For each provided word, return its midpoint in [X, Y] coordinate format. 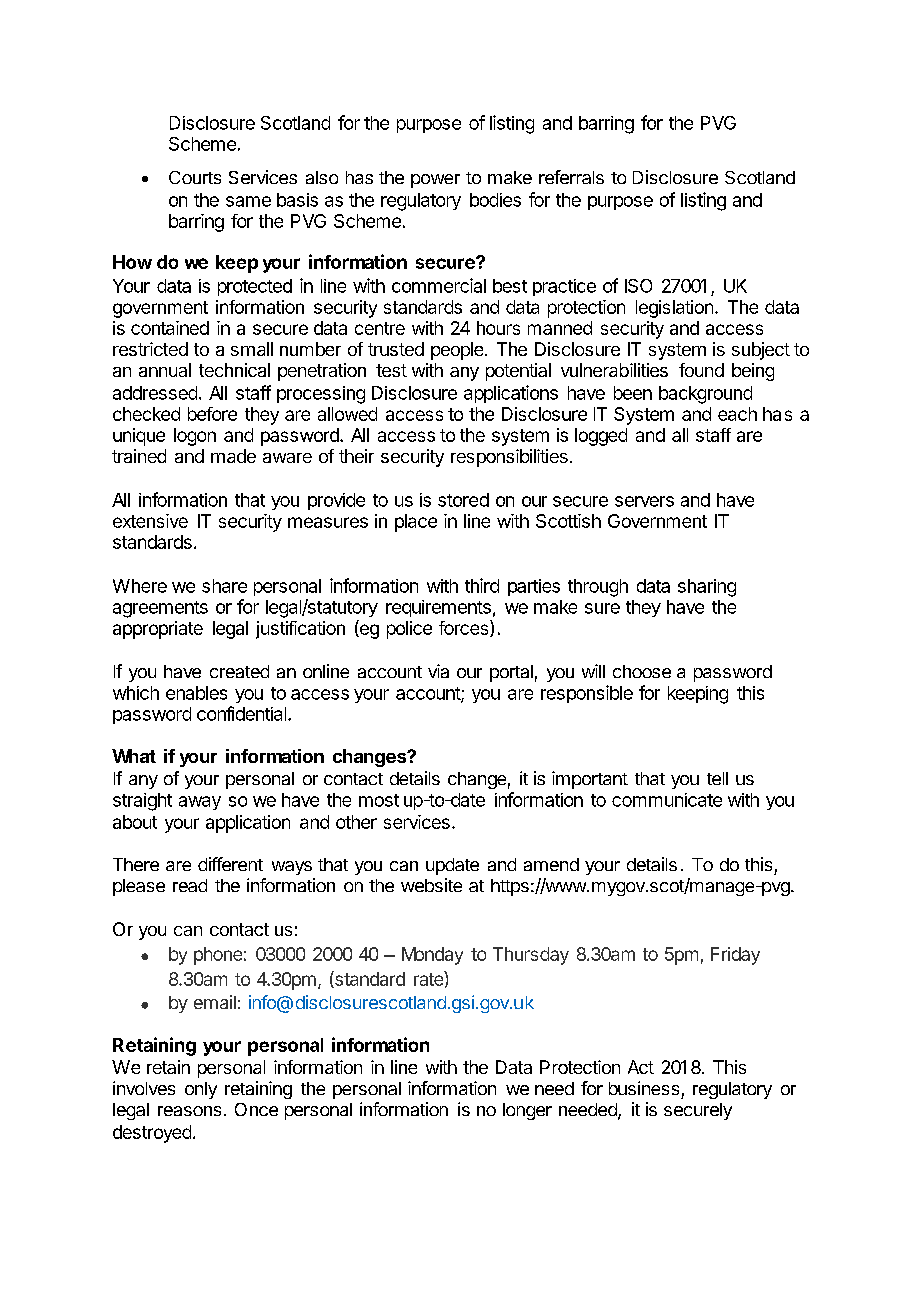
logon [195, 437]
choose [642, 671]
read [190, 885]
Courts [195, 177]
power [435, 181]
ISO [638, 286]
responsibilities [509, 458]
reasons [189, 1111]
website [431, 885]
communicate [667, 800]
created [239, 671]
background [705, 395]
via [438, 671]
